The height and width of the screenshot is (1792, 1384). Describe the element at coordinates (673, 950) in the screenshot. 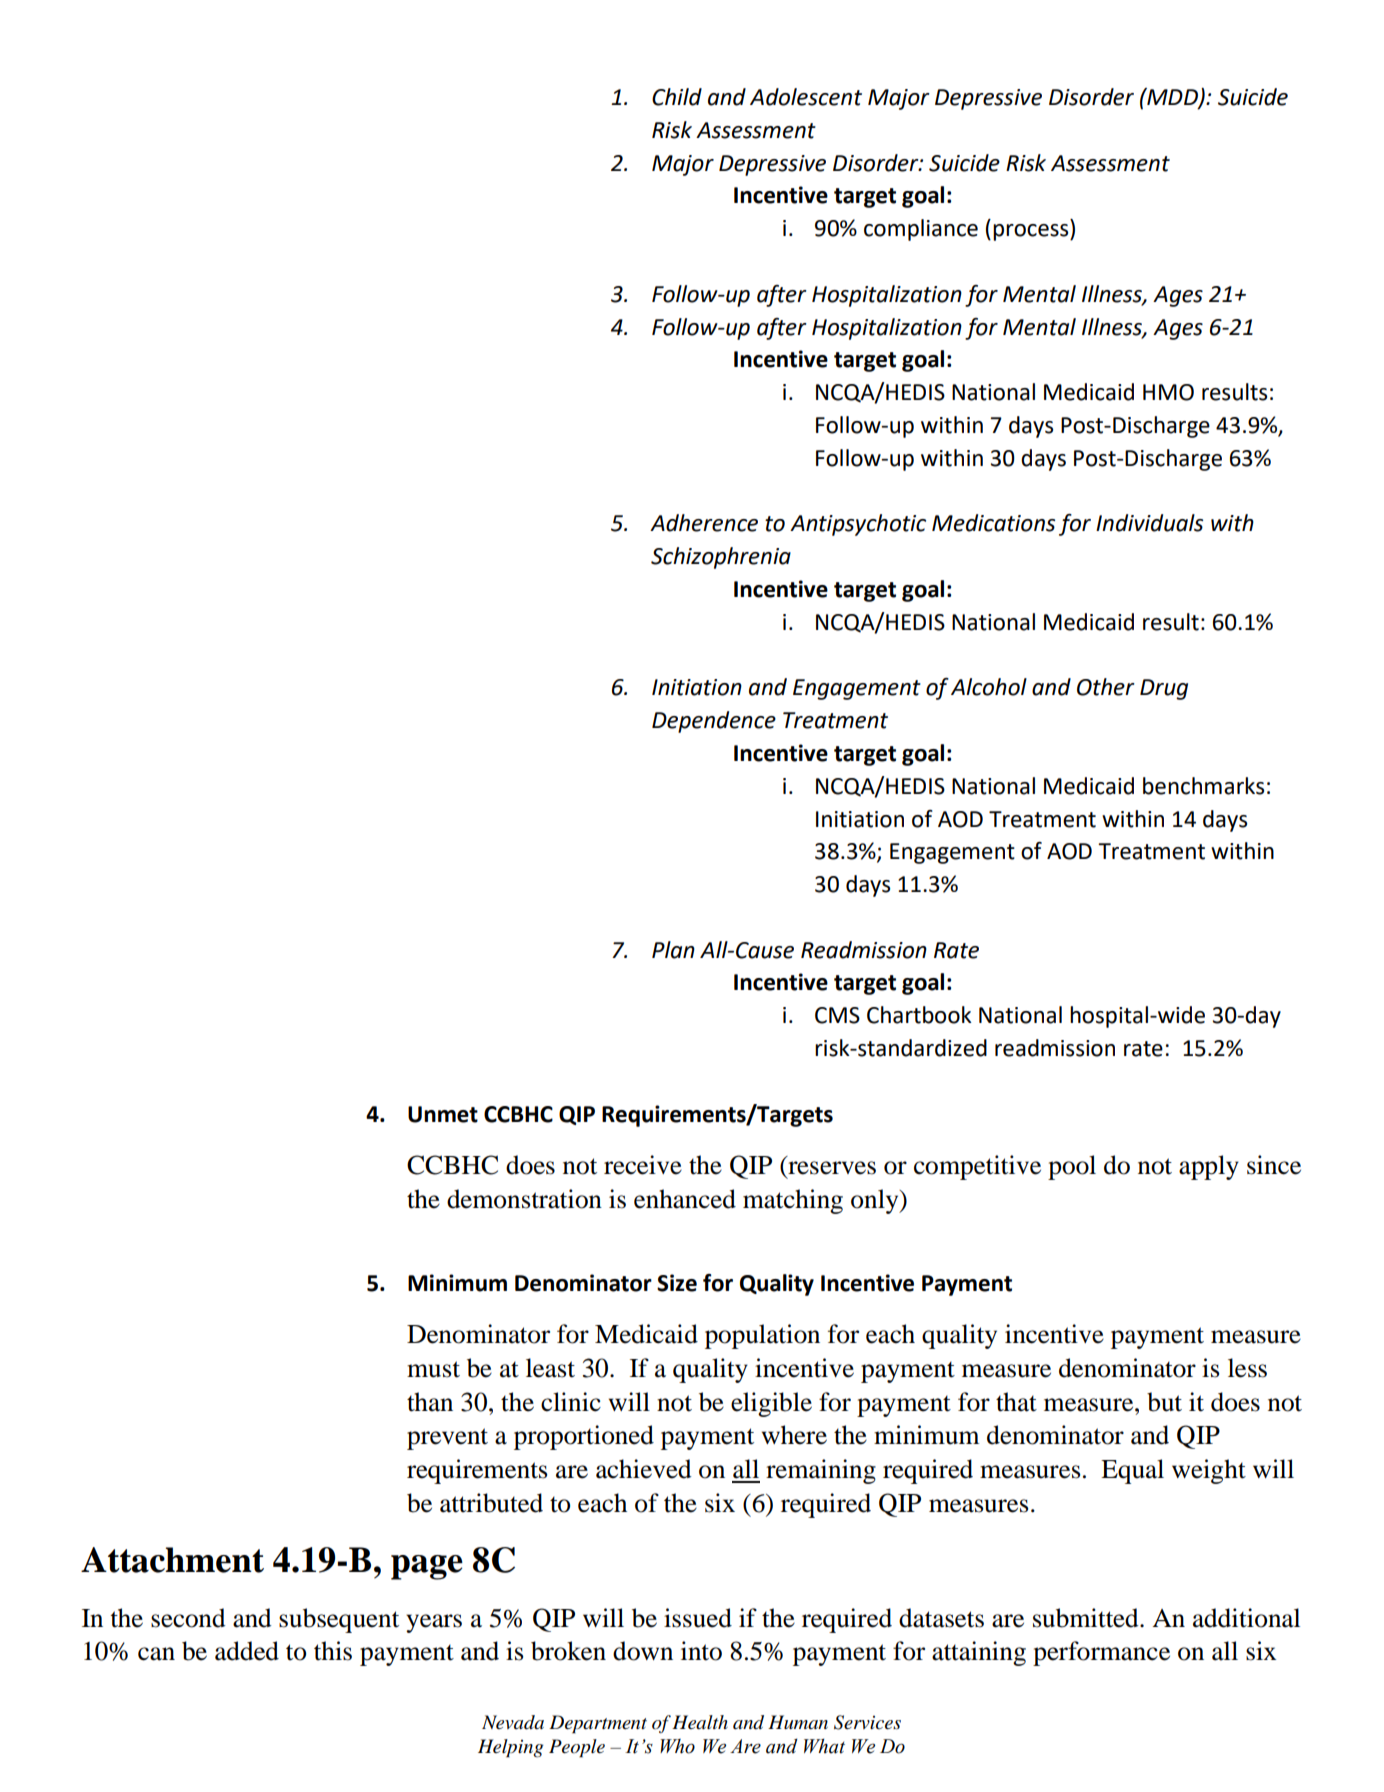

I see `Plan` at that location.
